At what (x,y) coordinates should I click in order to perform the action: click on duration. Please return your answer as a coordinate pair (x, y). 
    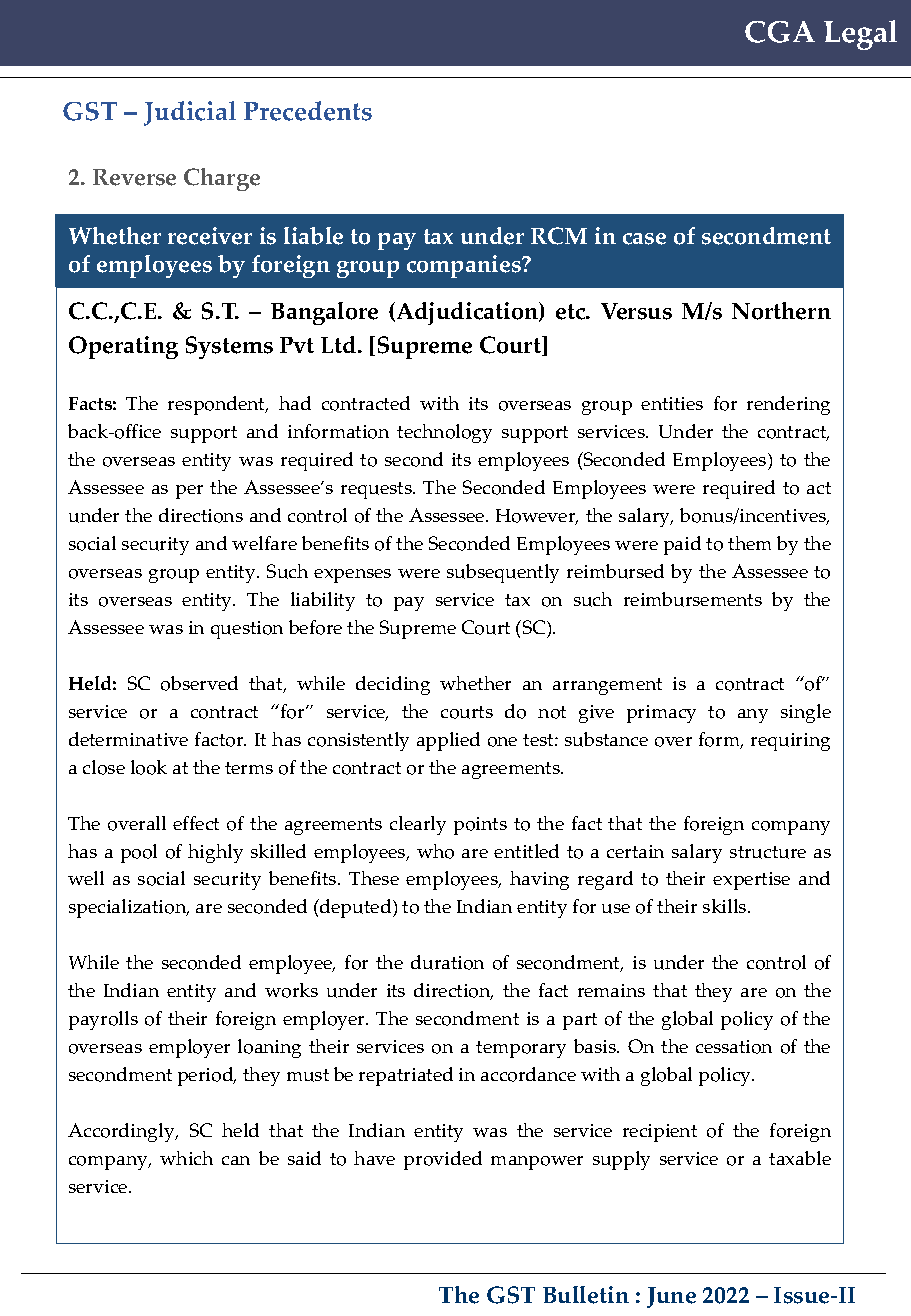
    Looking at the image, I should click on (447, 962).
